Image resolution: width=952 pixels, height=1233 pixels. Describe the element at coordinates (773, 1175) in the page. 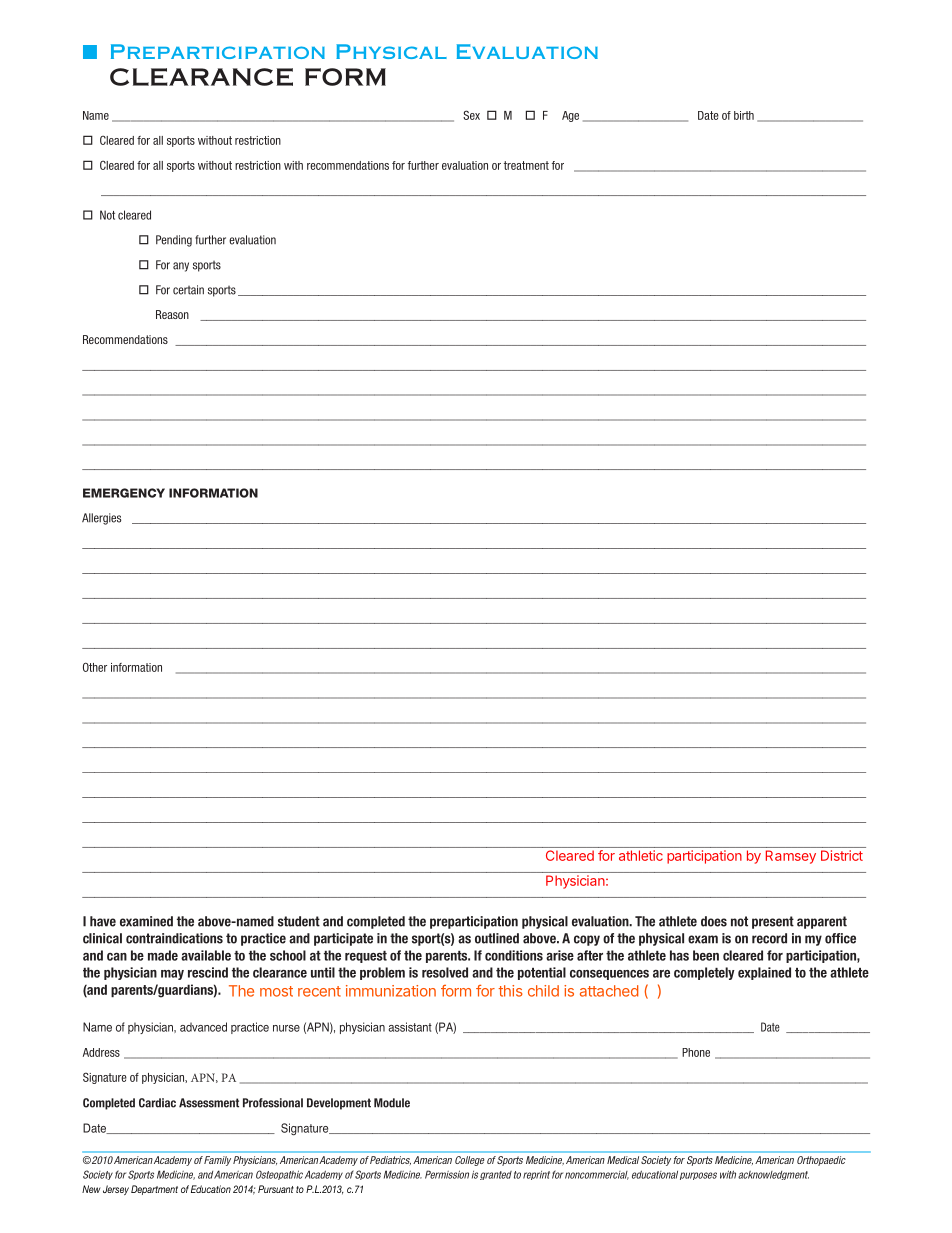

I see `acknowledgment` at that location.
